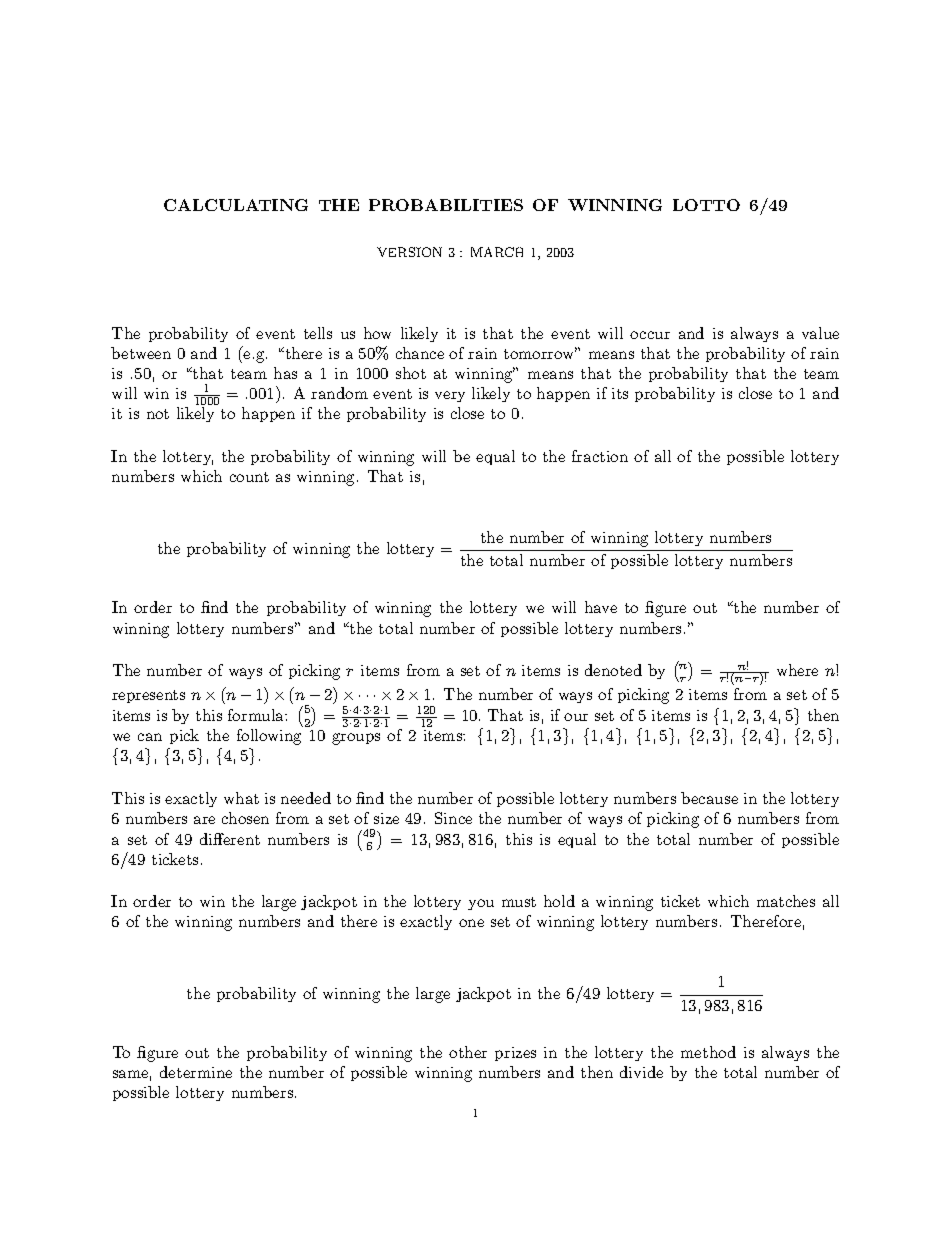 The height and width of the screenshot is (1233, 952). What do you see at coordinates (236, 205) in the screenshot?
I see `CALCULATING` at bounding box center [236, 205].
